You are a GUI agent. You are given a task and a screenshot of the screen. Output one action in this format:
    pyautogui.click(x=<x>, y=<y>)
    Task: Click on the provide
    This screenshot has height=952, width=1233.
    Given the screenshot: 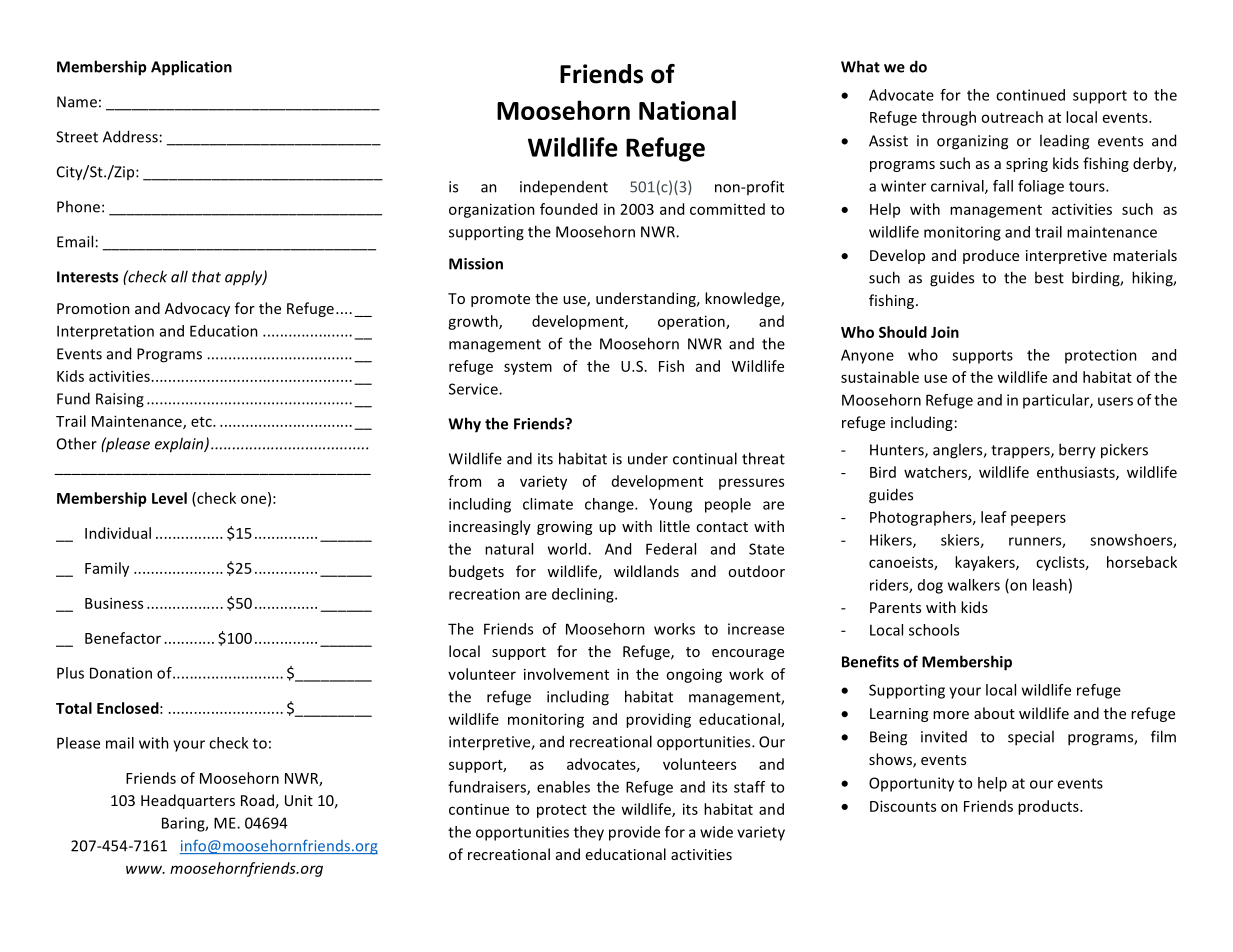 What is the action you would take?
    pyautogui.click(x=634, y=833)
